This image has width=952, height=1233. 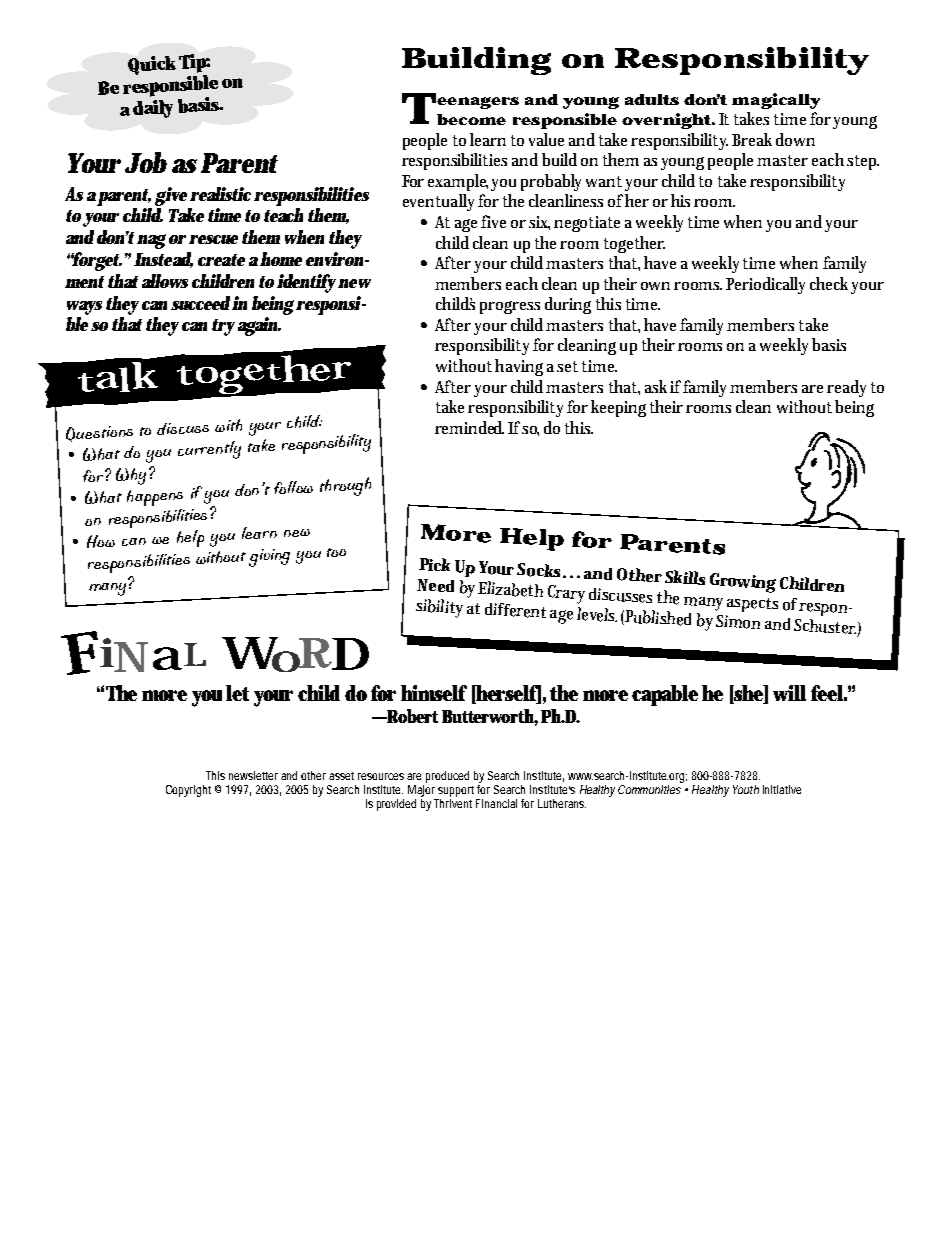 What do you see at coordinates (519, 367) in the image?
I see `having` at bounding box center [519, 367].
